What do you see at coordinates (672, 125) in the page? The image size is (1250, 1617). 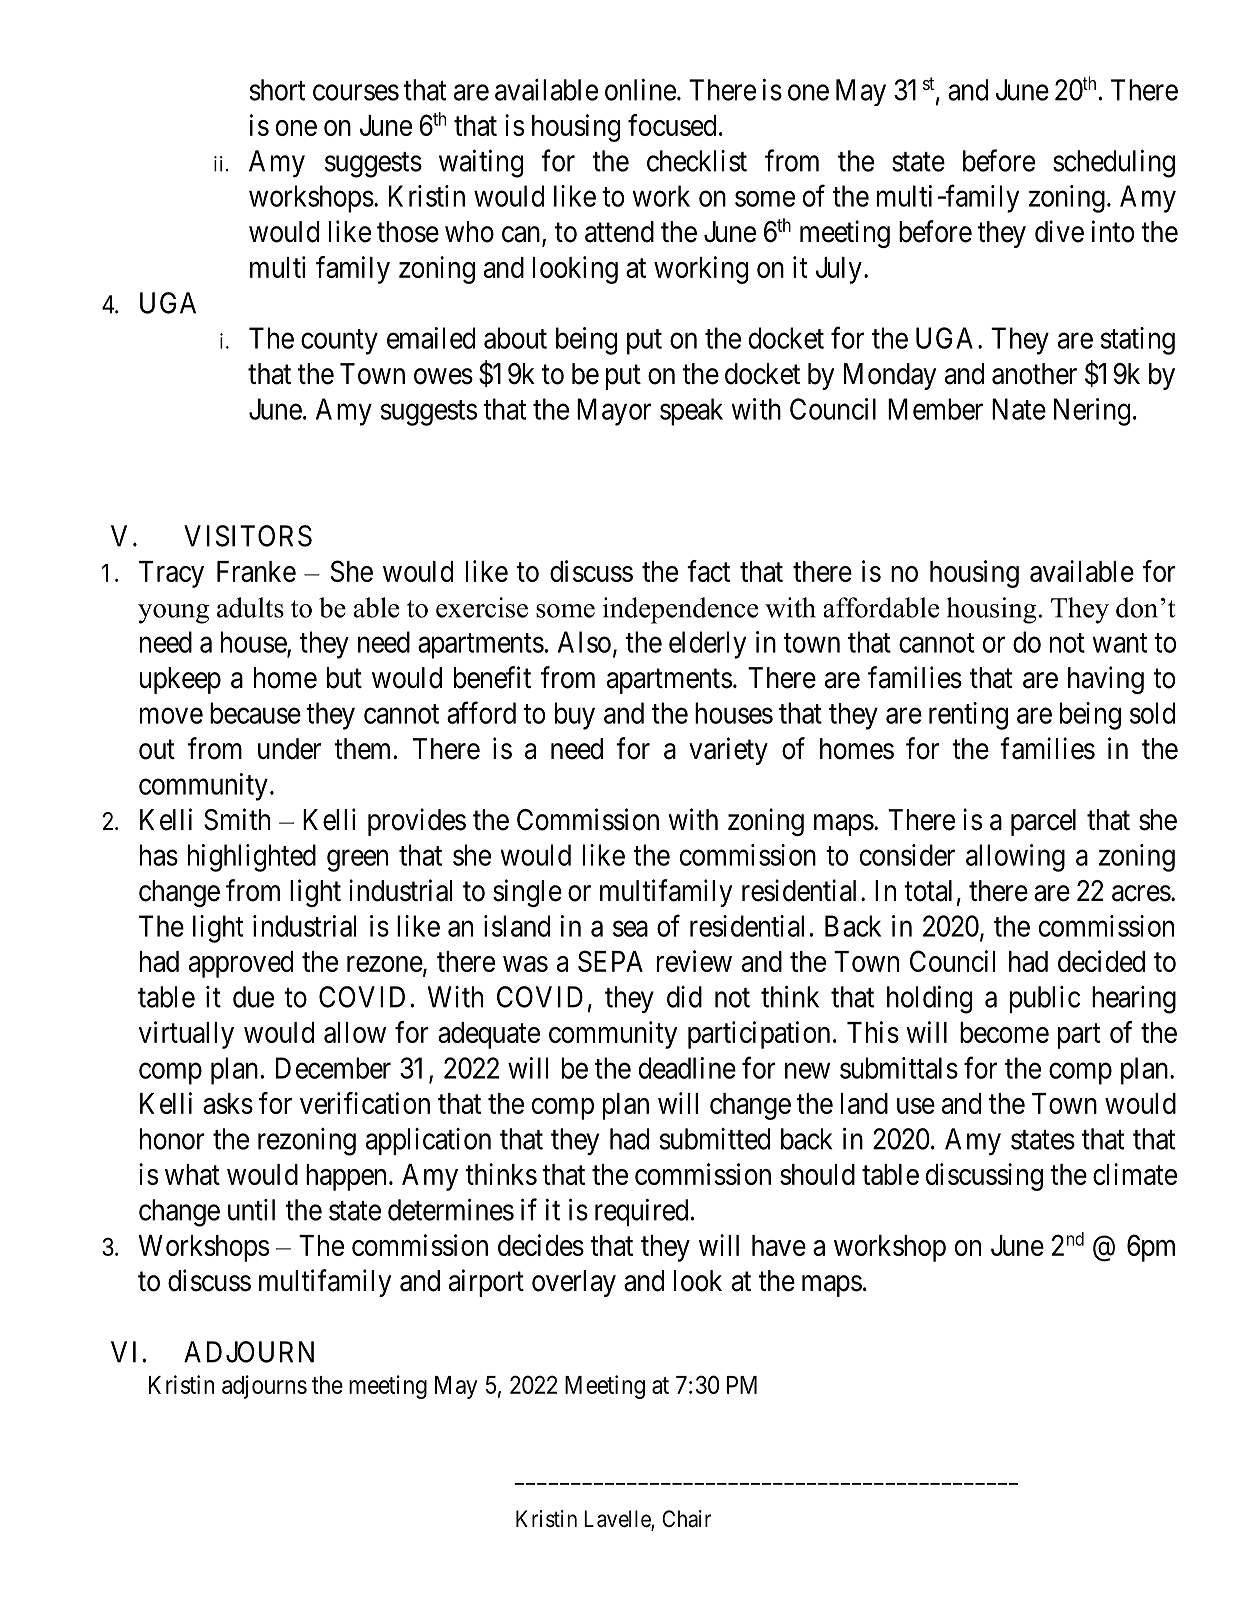 I see `focused` at bounding box center [672, 125].
